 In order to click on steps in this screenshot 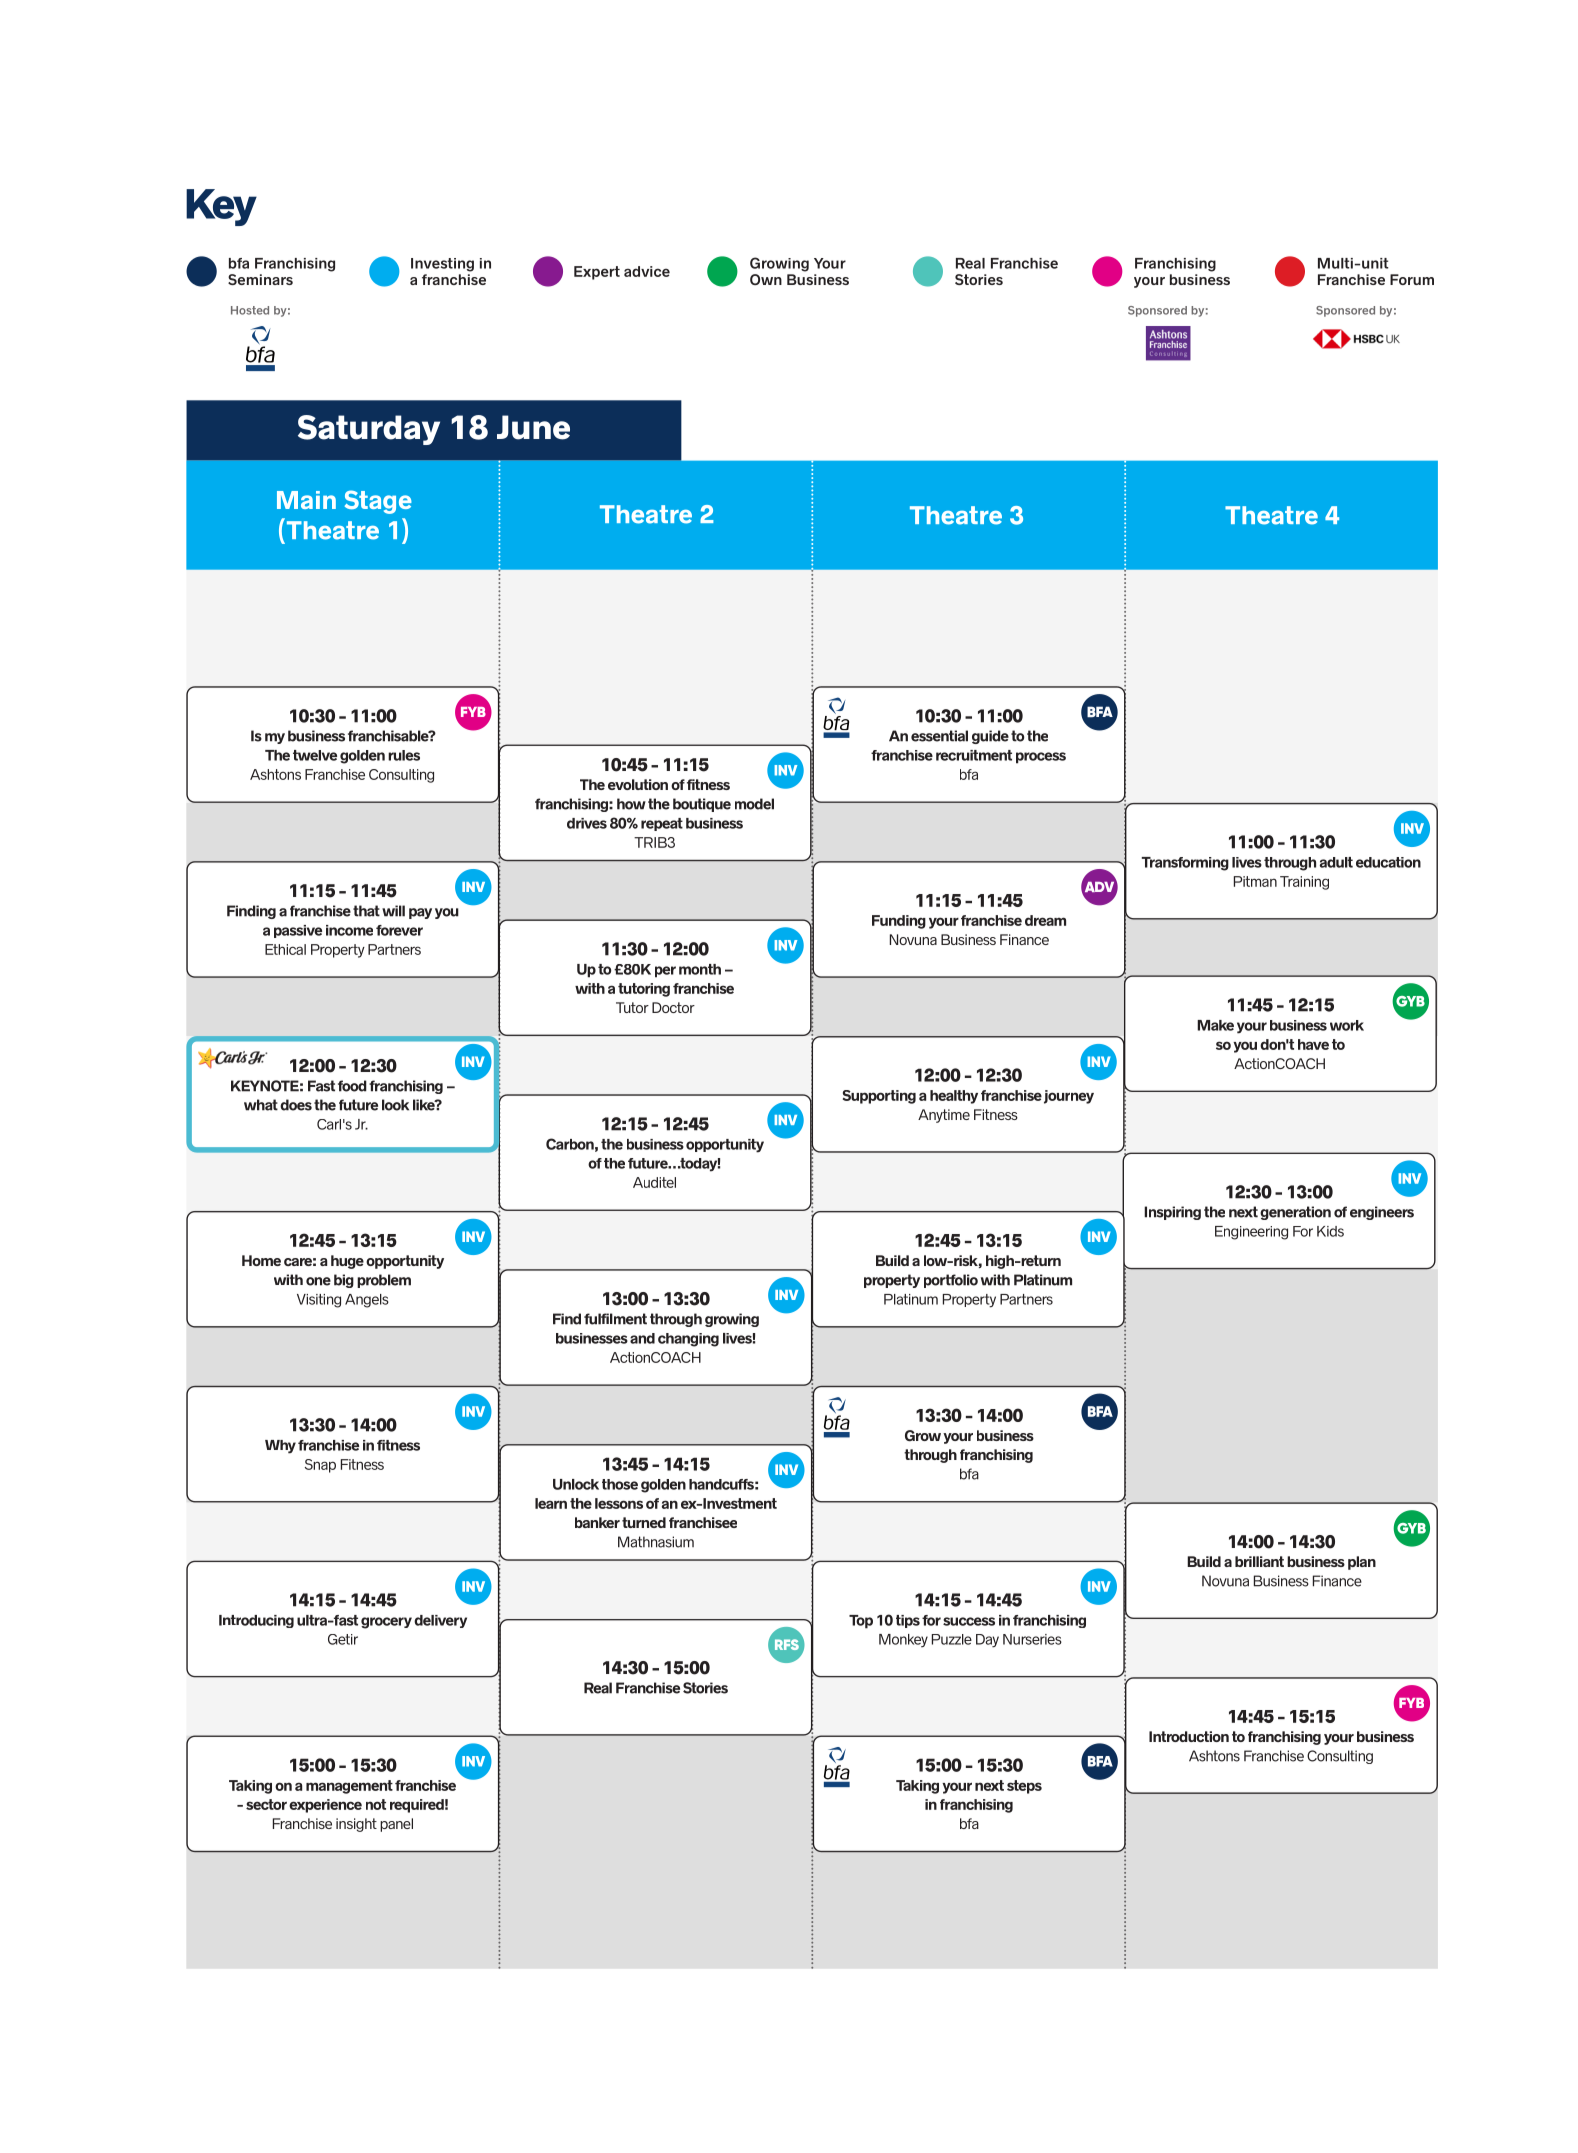, I will do `click(1024, 1787)`.
